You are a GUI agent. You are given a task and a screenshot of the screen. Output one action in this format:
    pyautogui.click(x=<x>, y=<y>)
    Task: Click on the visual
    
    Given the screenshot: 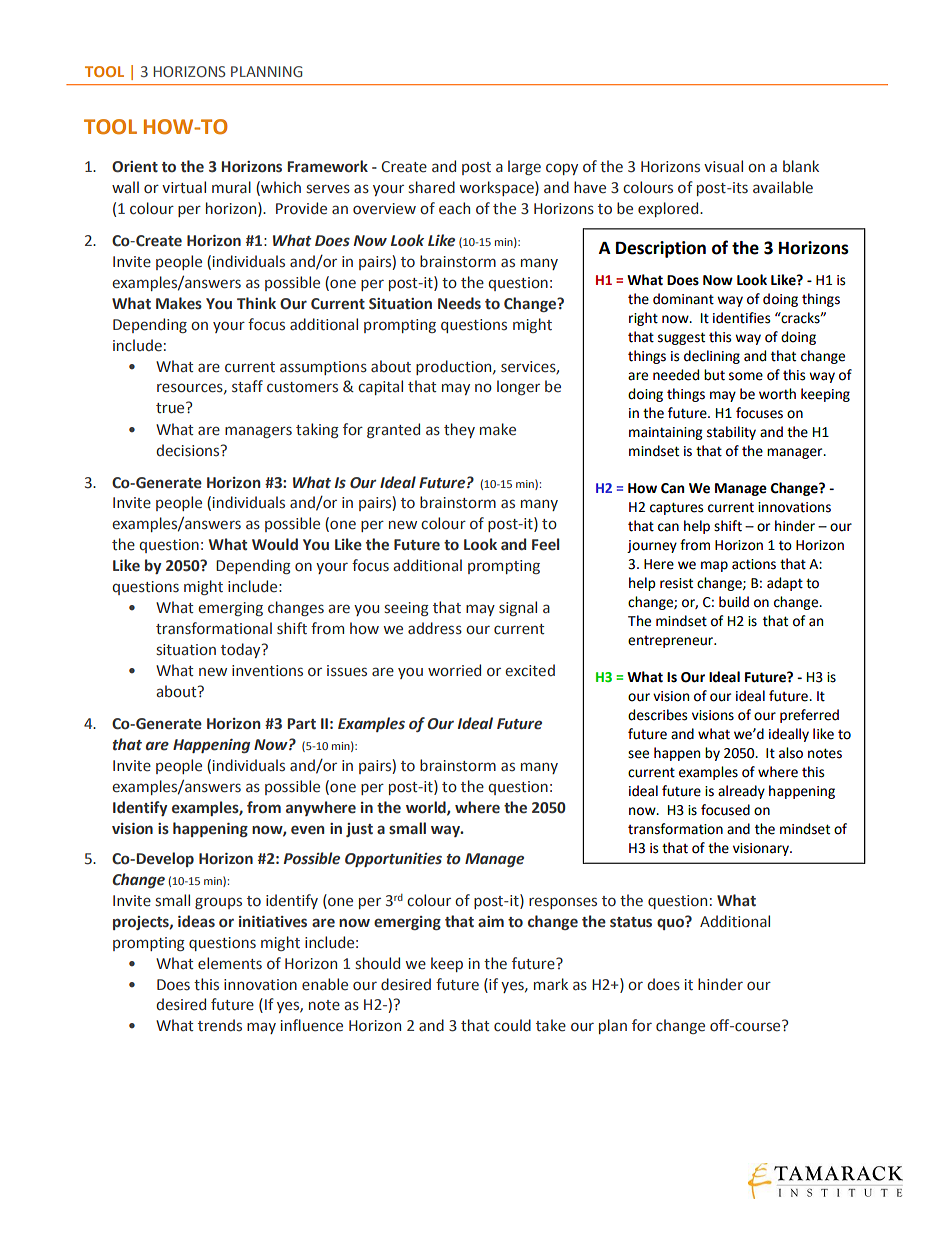 What is the action you would take?
    pyautogui.click(x=723, y=166)
